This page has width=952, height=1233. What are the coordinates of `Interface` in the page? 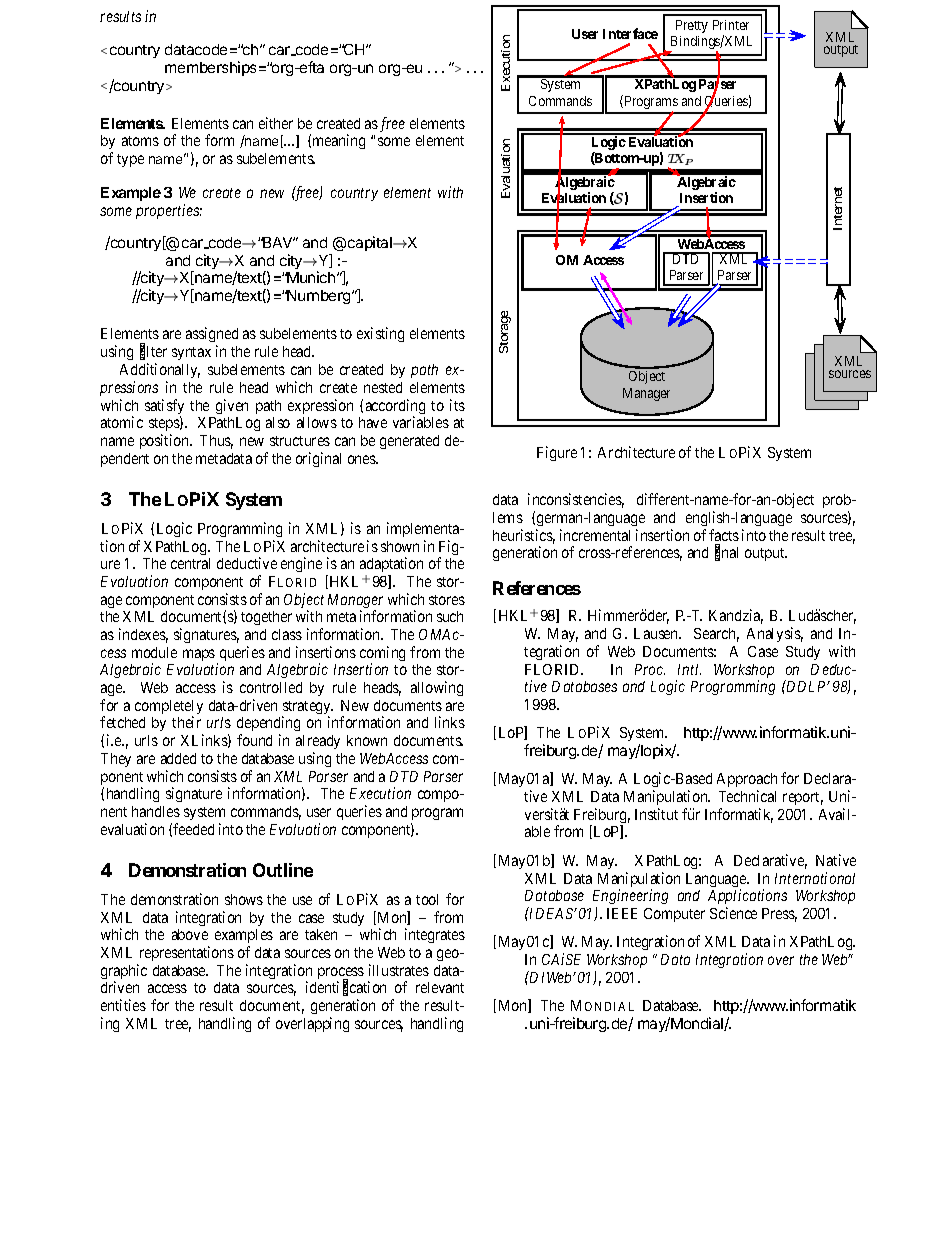 It's located at (630, 33).
